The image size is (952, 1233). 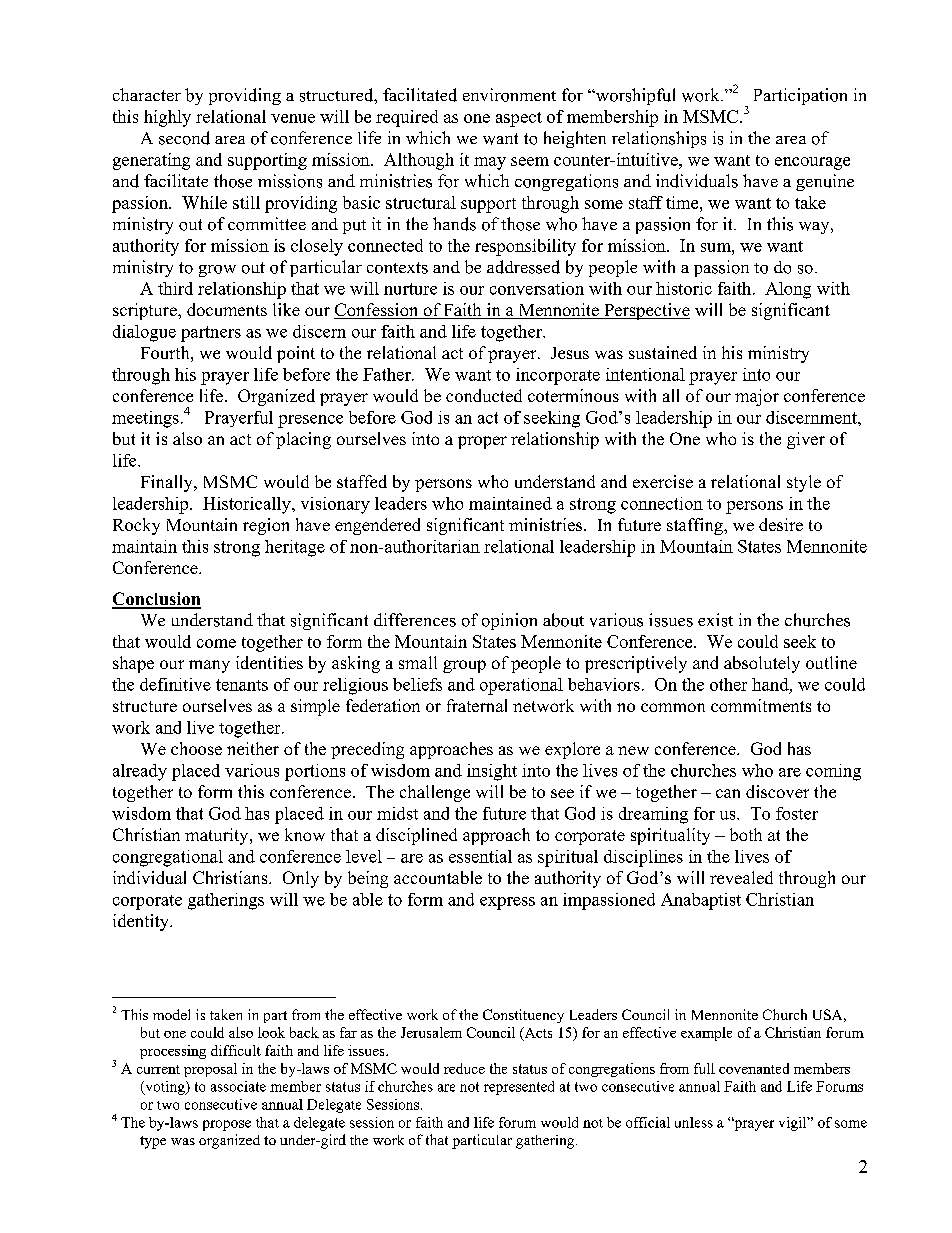 What do you see at coordinates (519, 119) in the document?
I see `aspect` at bounding box center [519, 119].
